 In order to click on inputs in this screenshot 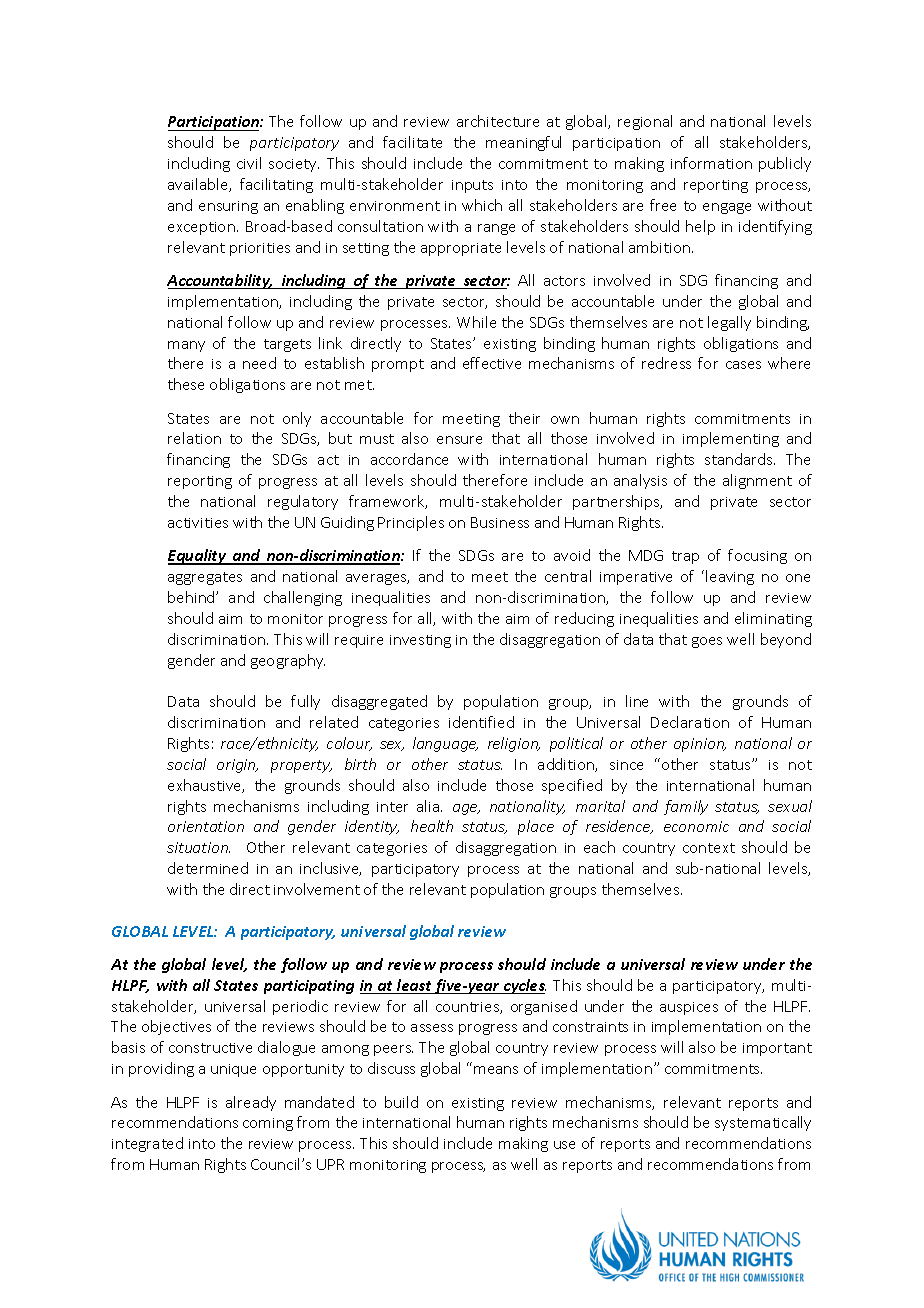, I will do `click(472, 186)`.
